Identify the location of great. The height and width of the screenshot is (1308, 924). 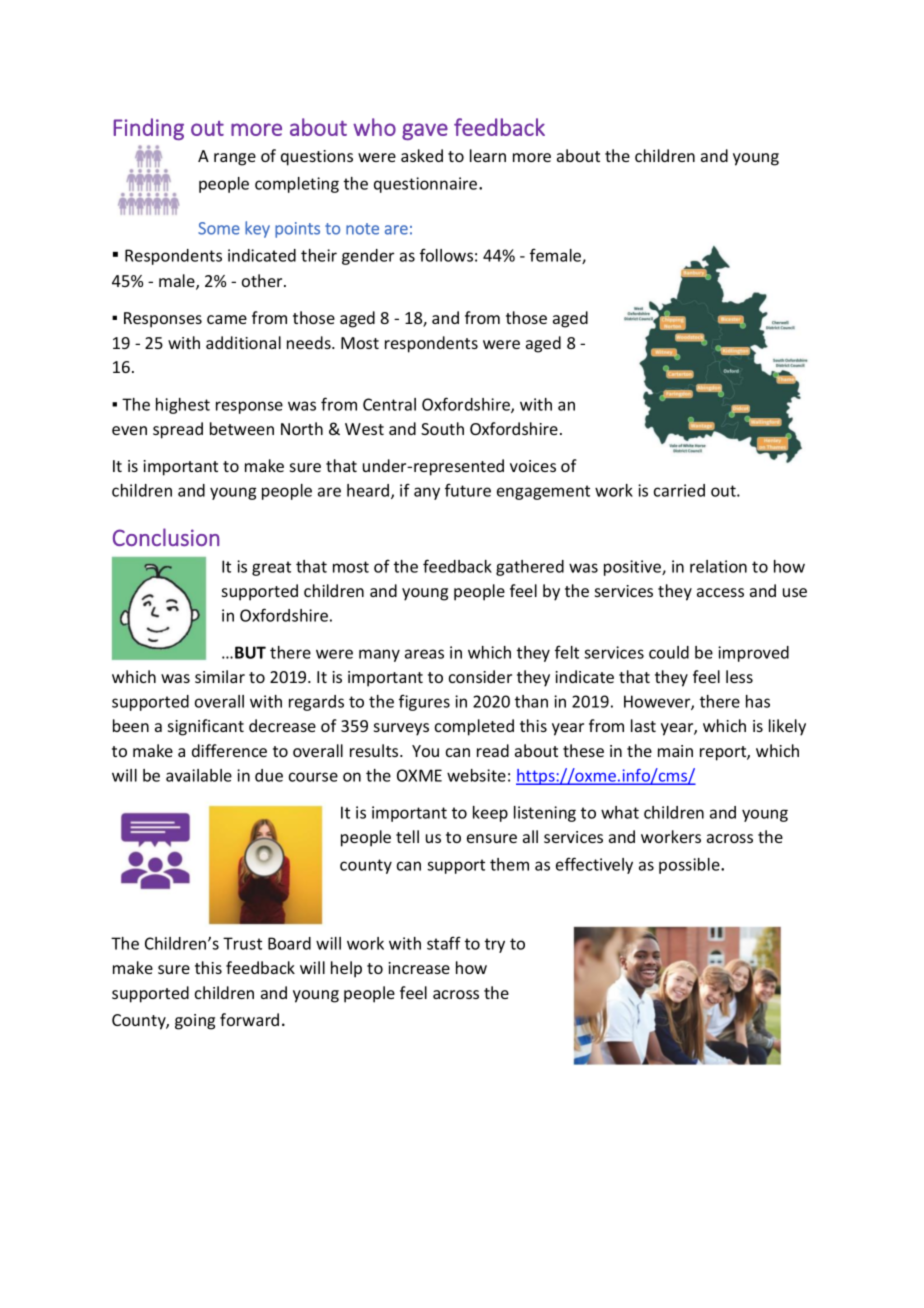
(271, 568).
